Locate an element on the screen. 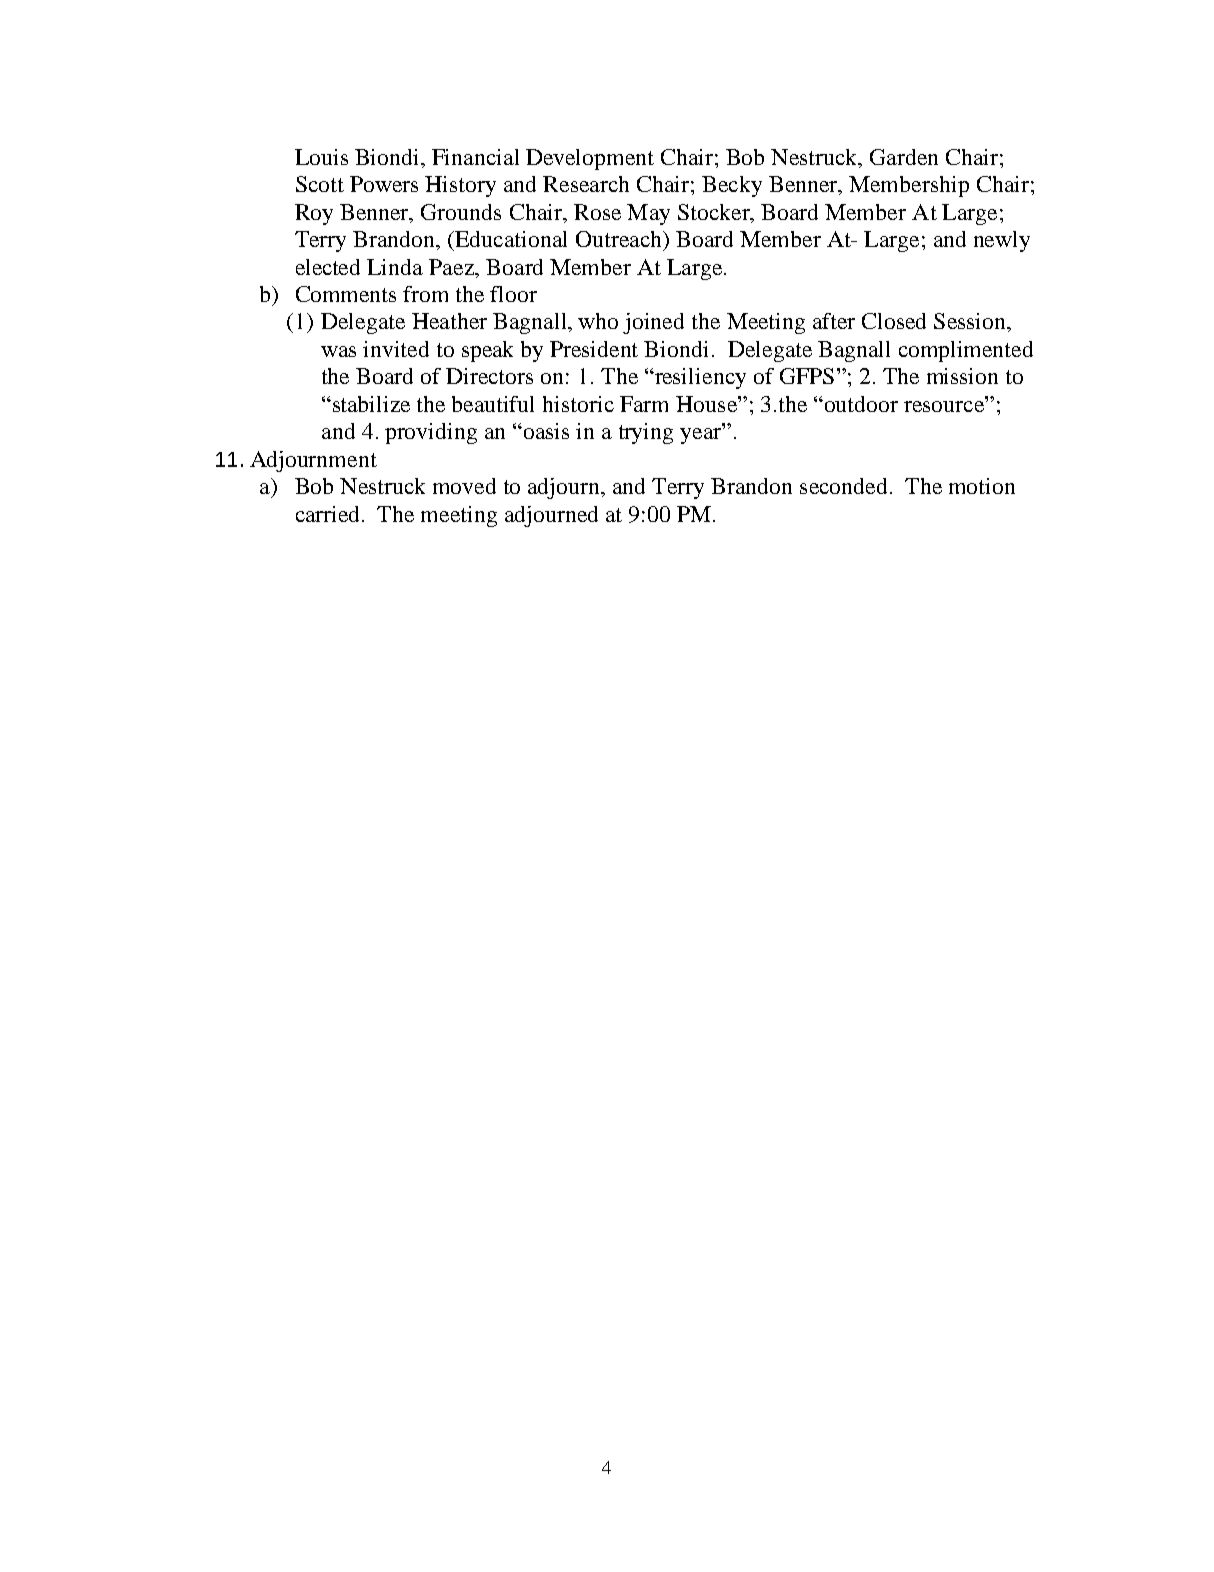 This screenshot has width=1214, height=1572. Powers is located at coordinates (384, 184).
